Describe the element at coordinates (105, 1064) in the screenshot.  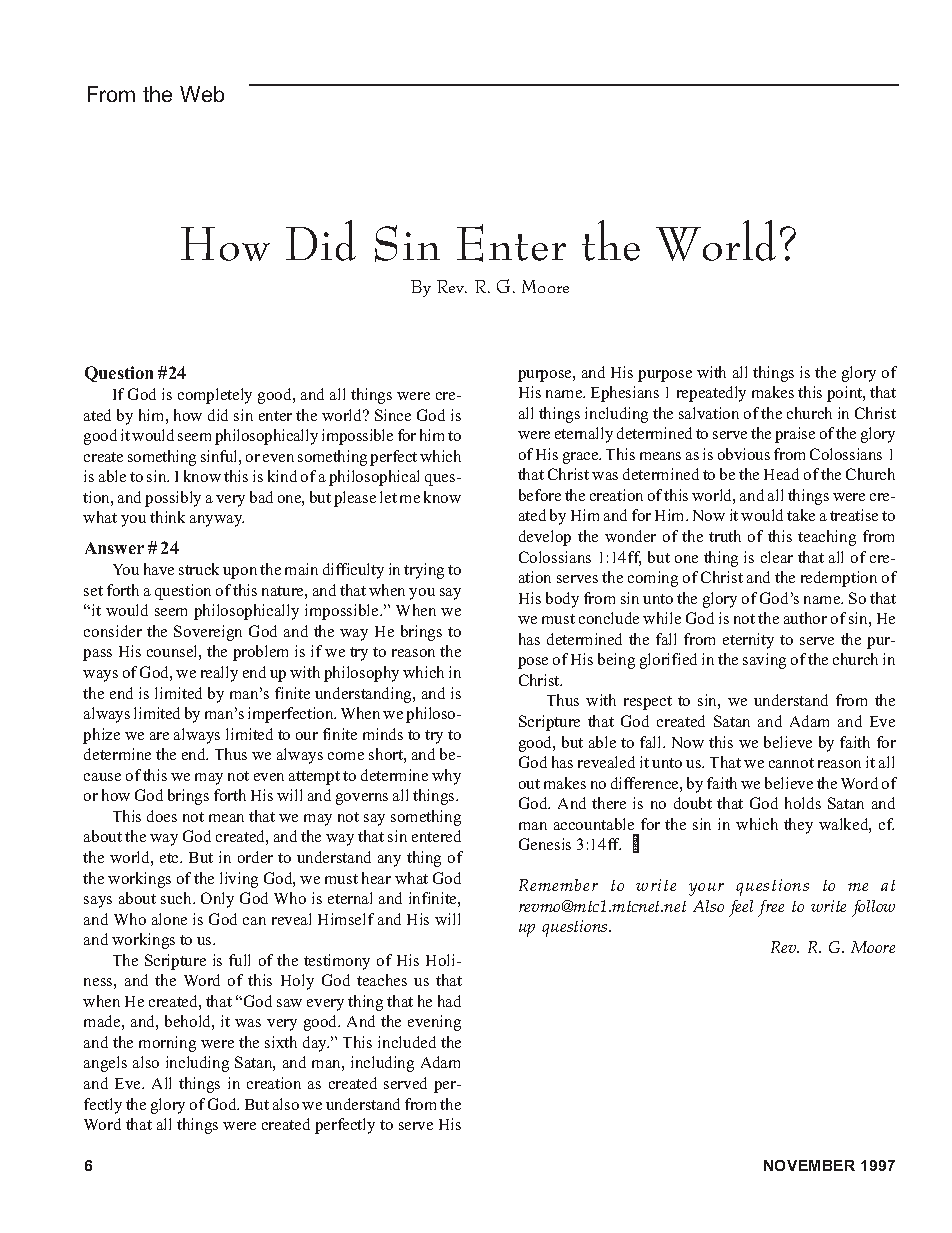
I see `angels` at that location.
